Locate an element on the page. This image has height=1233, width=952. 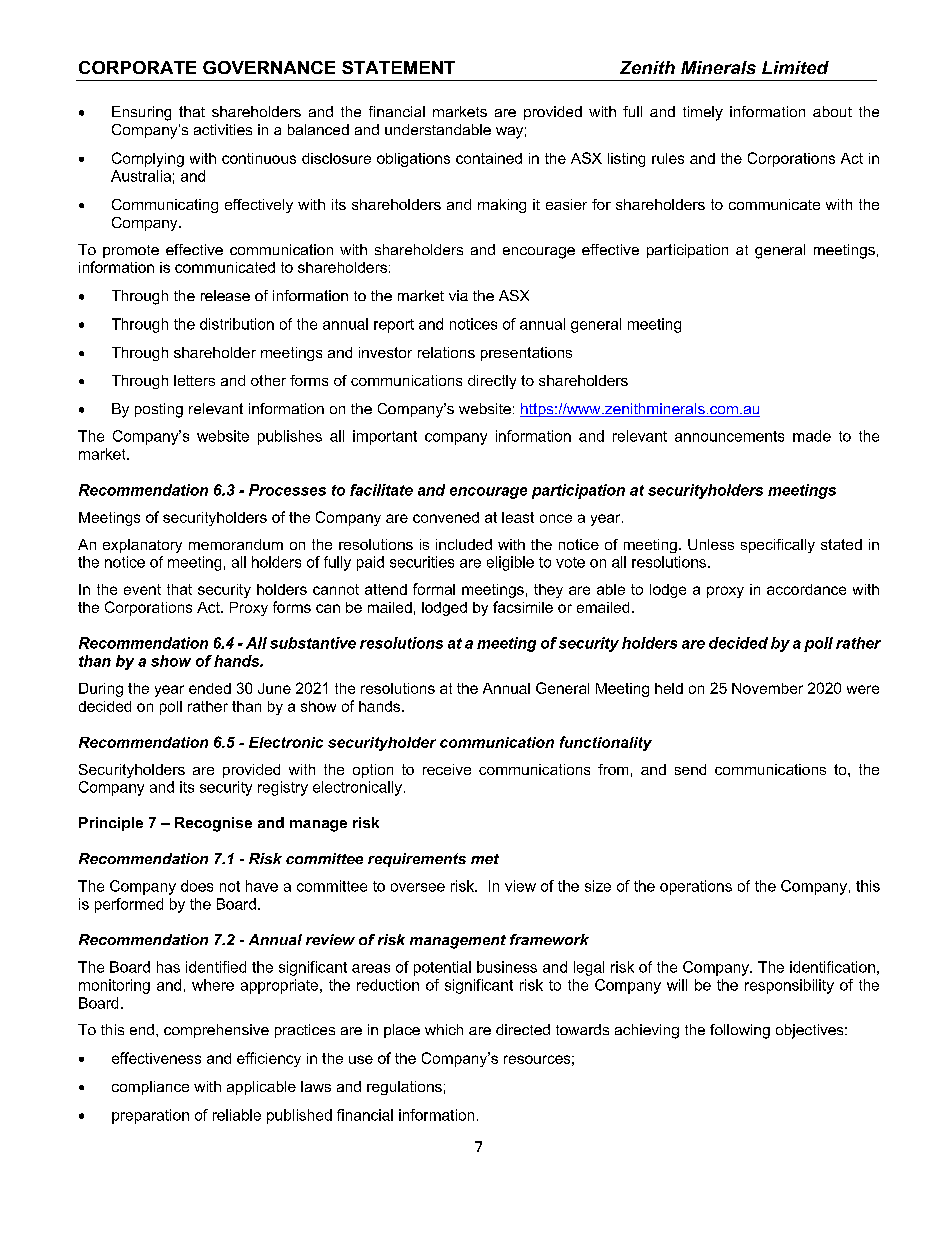
send is located at coordinates (690, 769).
